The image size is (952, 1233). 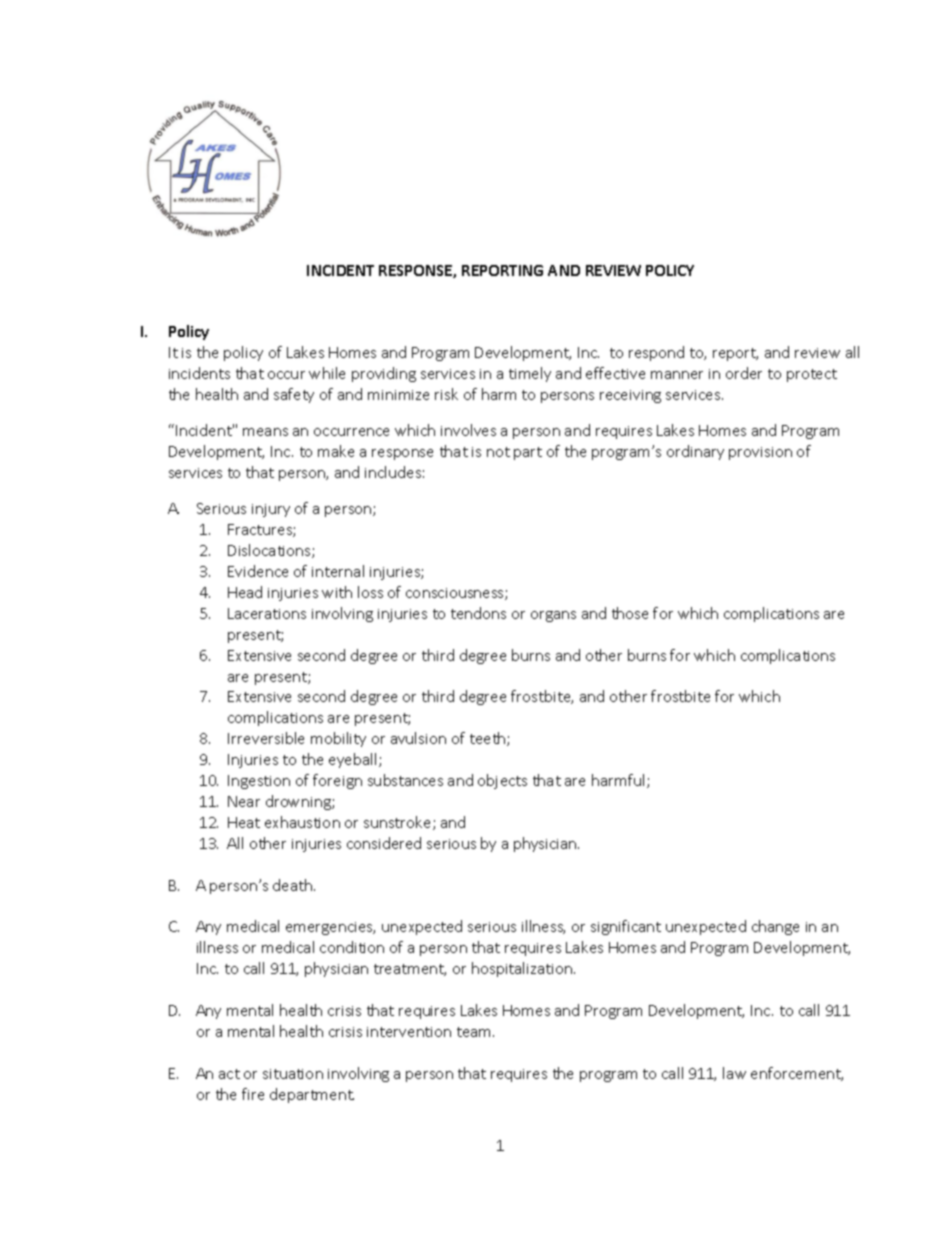 What do you see at coordinates (630, 613) in the screenshot?
I see `those` at bounding box center [630, 613].
